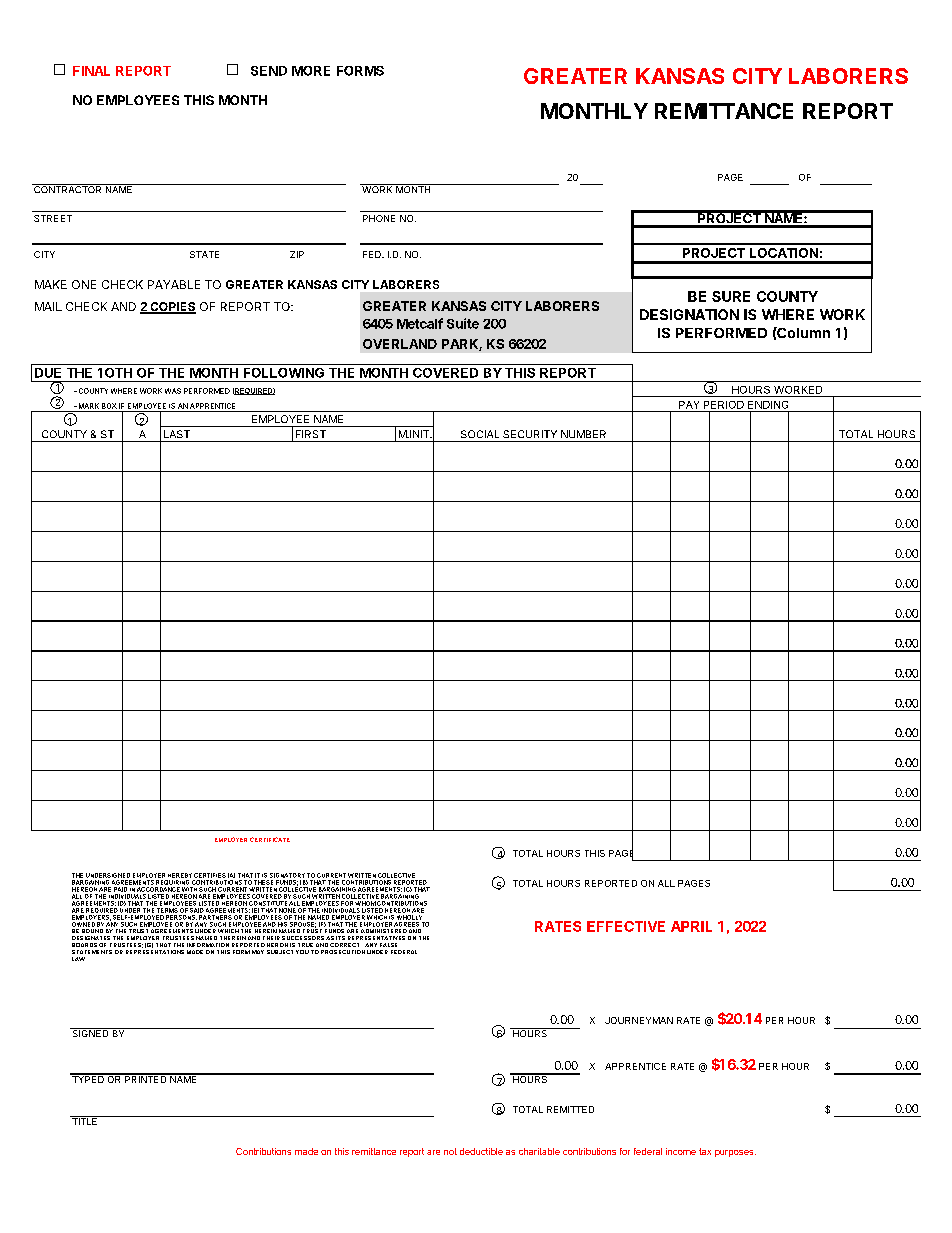  What do you see at coordinates (681, 1151) in the screenshot?
I see `income` at bounding box center [681, 1151].
